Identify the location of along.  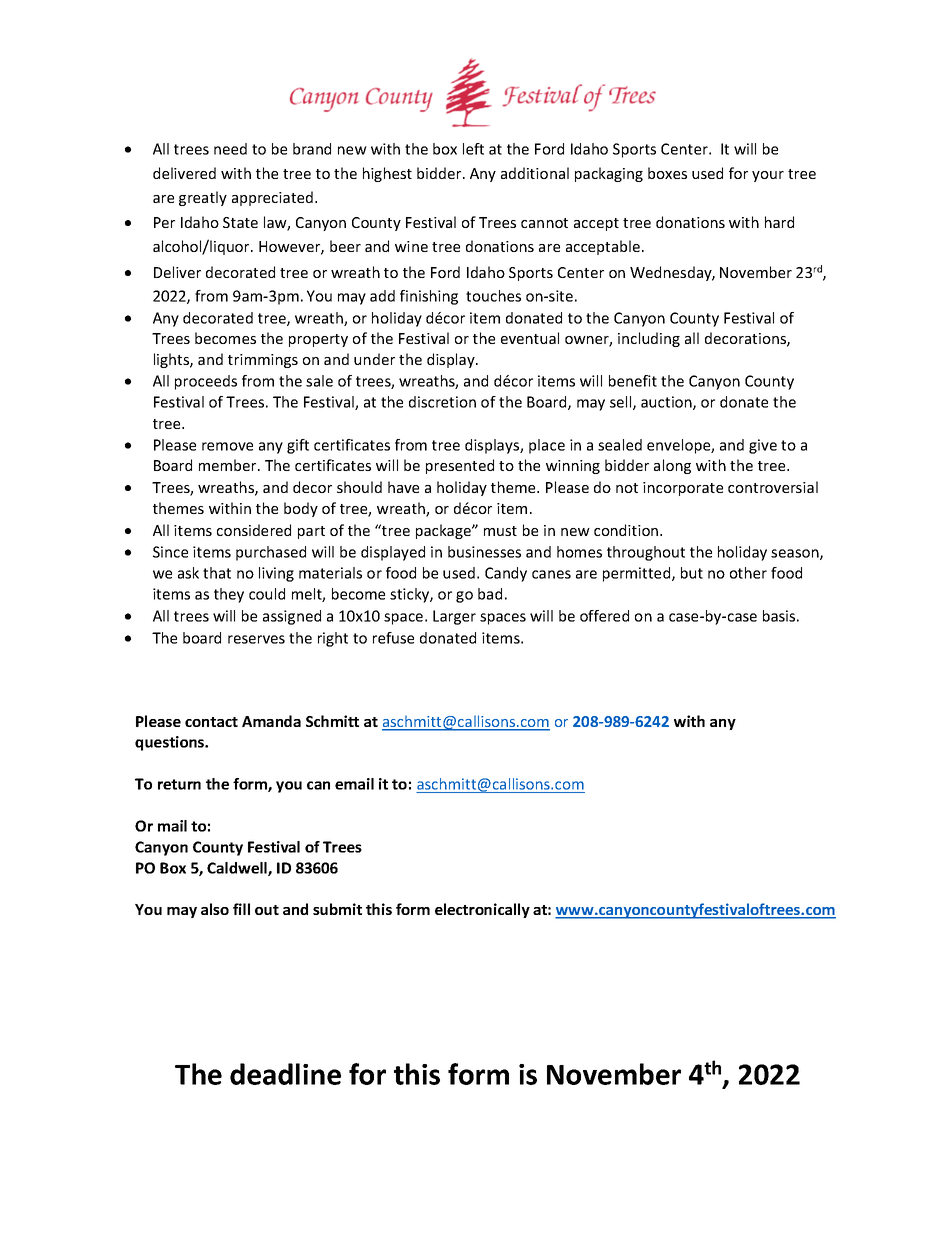
(672, 466).
